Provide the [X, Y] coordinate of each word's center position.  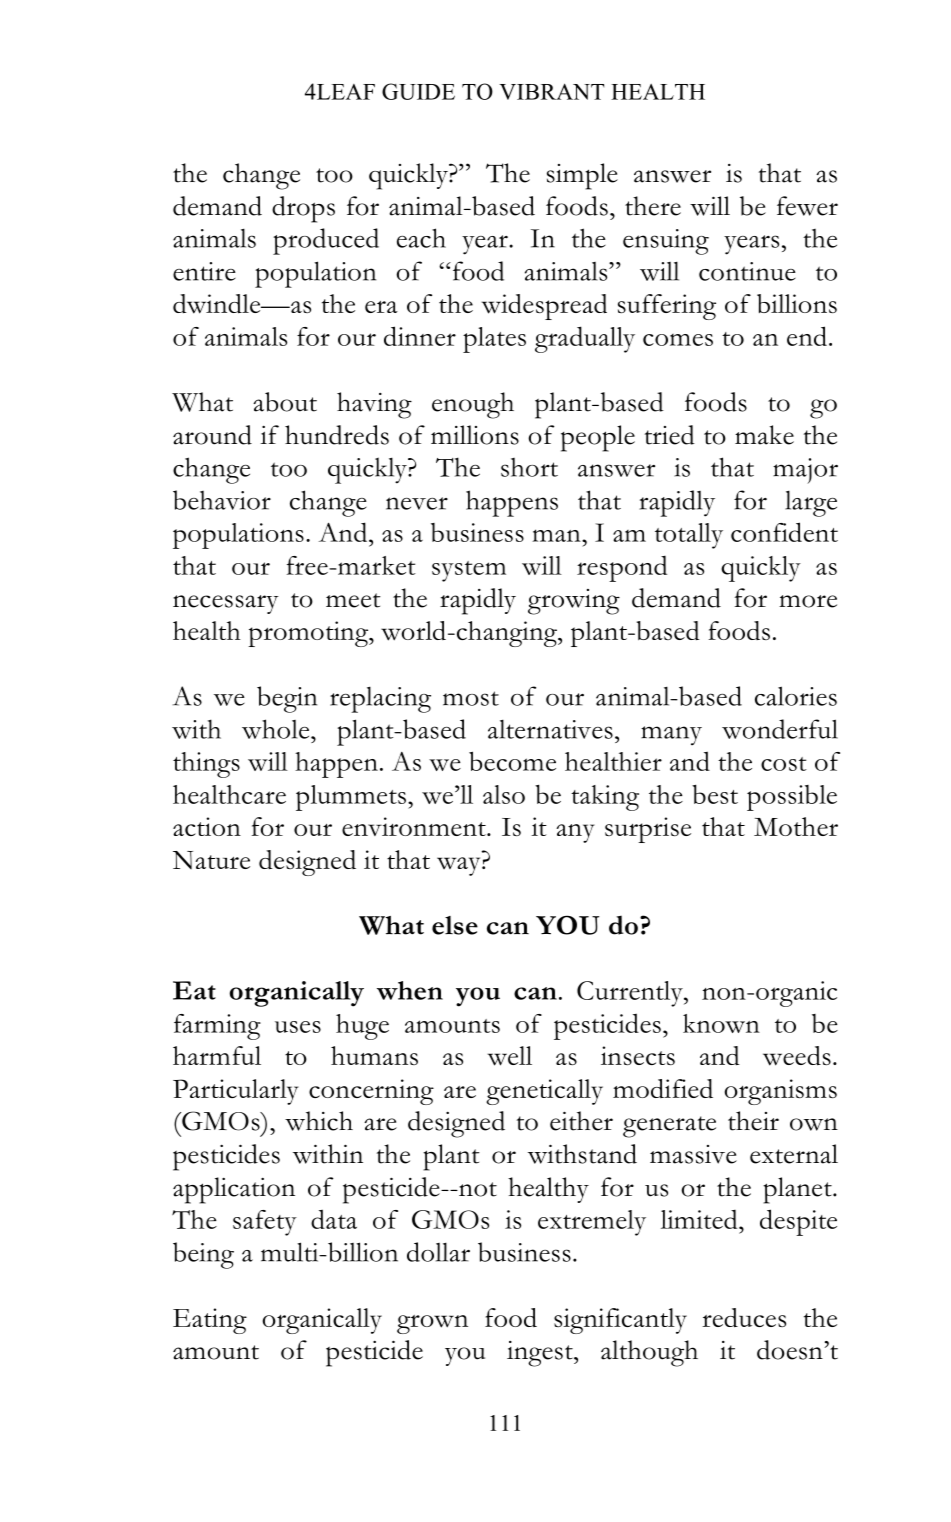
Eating [210, 1321]
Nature [211, 860]
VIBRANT [551, 91]
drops [303, 209]
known [721, 1023]
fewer [807, 206]
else [455, 925]
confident [784, 532]
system [469, 571]
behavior [222, 500]
